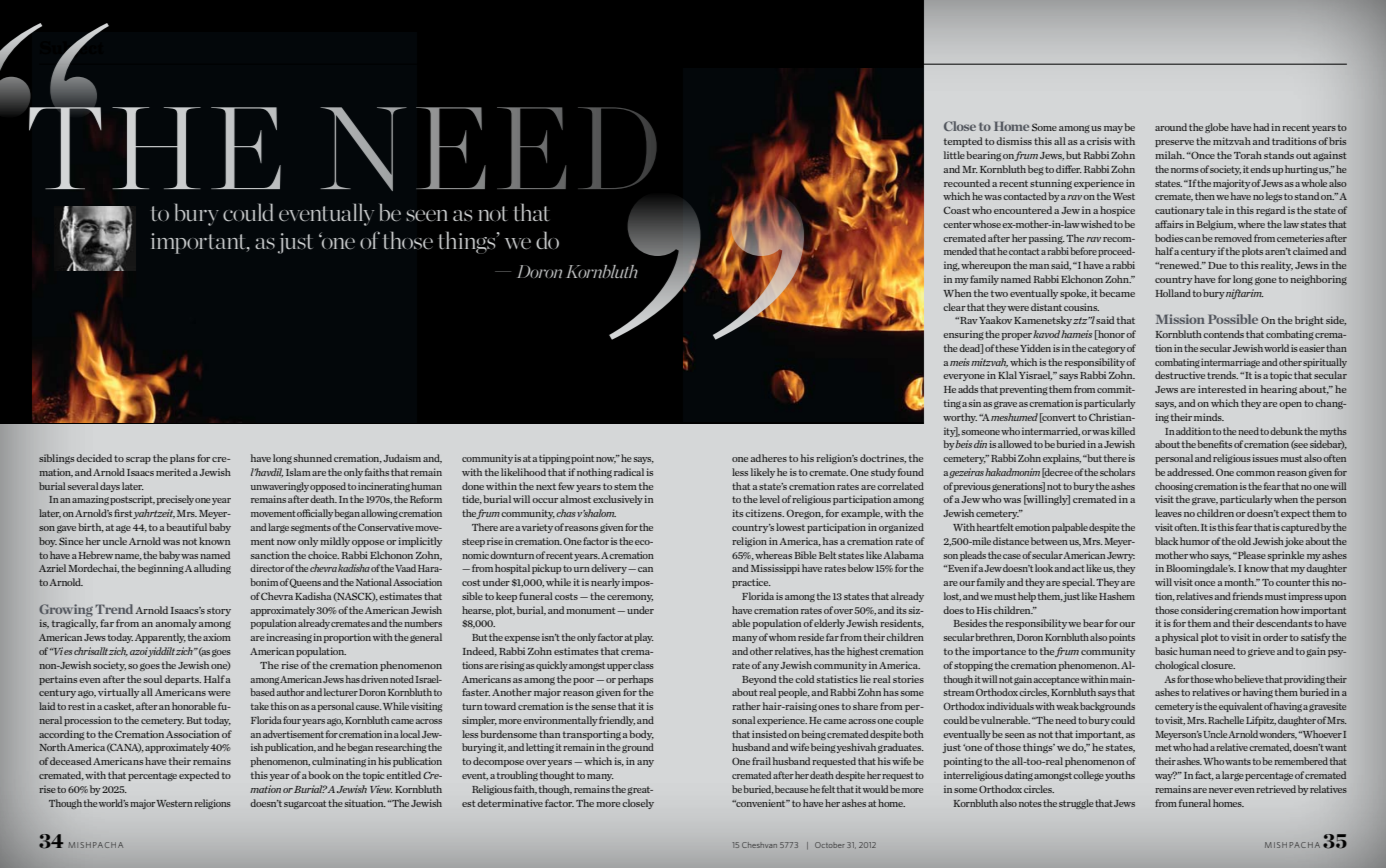 The width and height of the document is (1386, 868). I want to click on alluding, so click(212, 569).
